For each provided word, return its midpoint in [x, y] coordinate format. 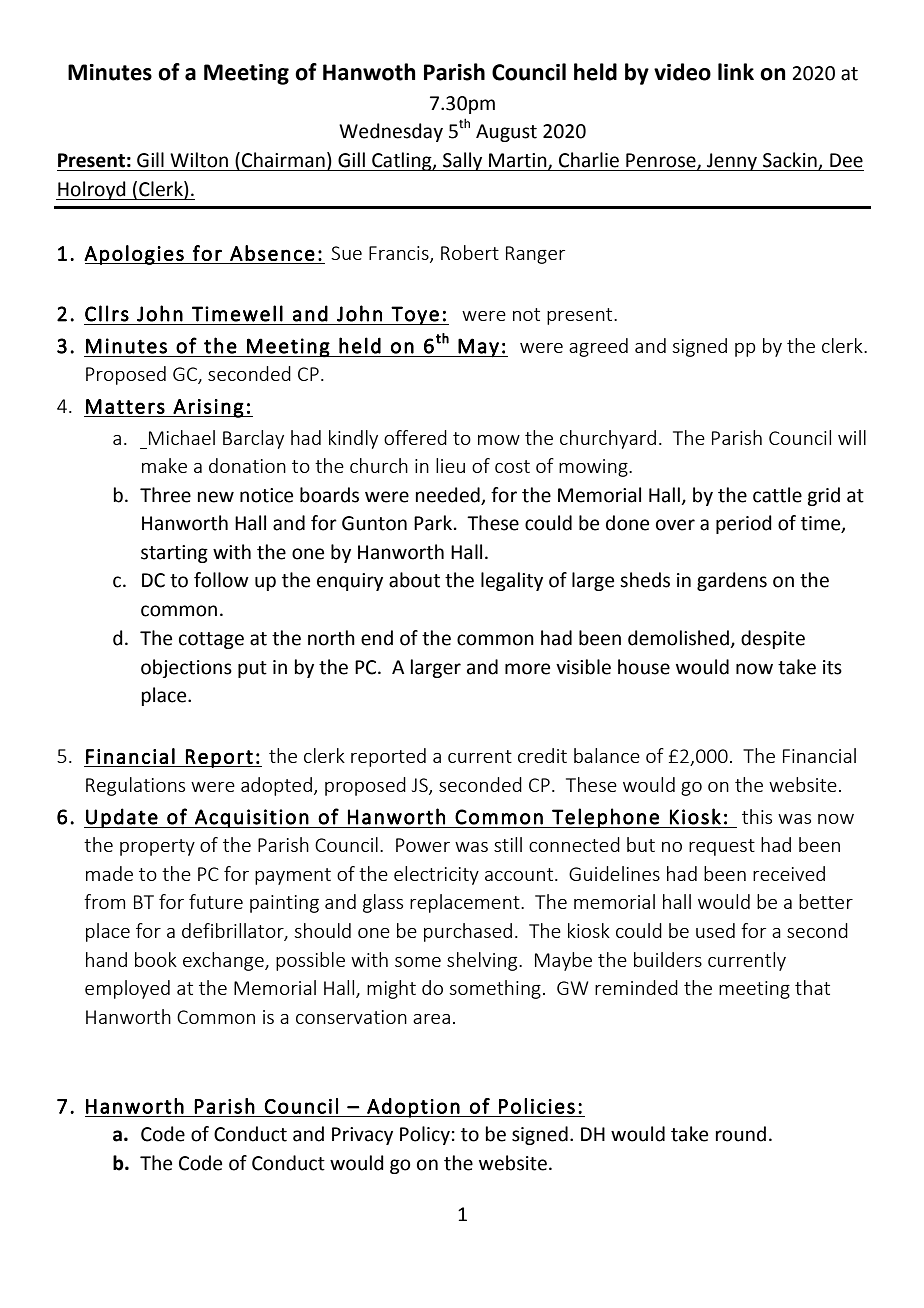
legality [512, 581]
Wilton [199, 160]
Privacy [362, 1136]
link [736, 71]
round [741, 1134]
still [508, 844]
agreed [598, 347]
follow [221, 580]
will [852, 437]
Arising [208, 408]
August [506, 133]
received [789, 873]
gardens [732, 581]
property [157, 847]
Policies [537, 1106]
